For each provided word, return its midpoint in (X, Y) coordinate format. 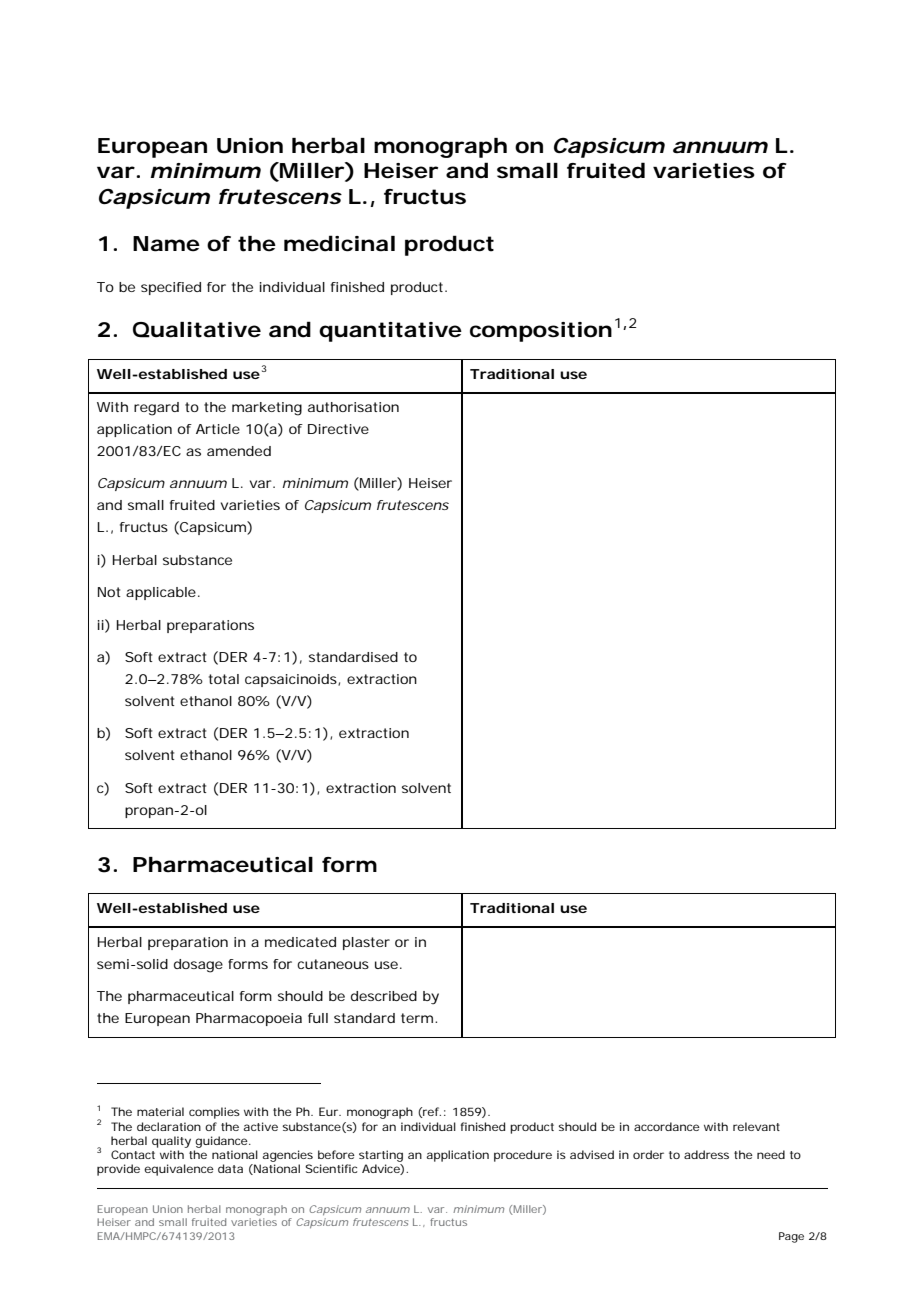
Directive (338, 429)
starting (381, 1156)
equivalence (179, 1170)
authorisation (353, 407)
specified (171, 288)
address (706, 1154)
